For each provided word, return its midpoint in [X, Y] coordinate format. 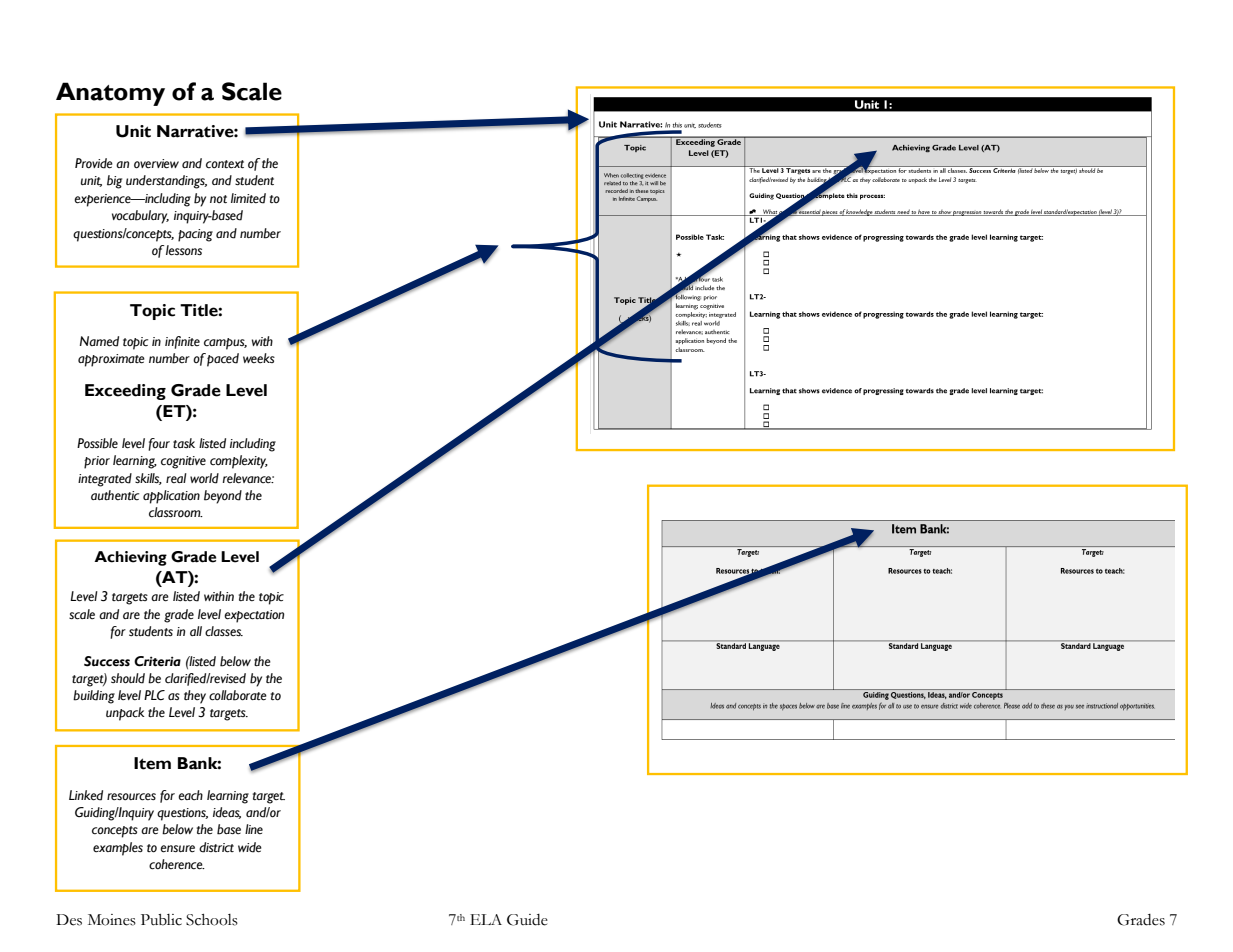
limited [248, 198]
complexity [239, 462]
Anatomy [110, 94]
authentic [115, 495]
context [225, 164]
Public [161, 920]
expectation [254, 616]
